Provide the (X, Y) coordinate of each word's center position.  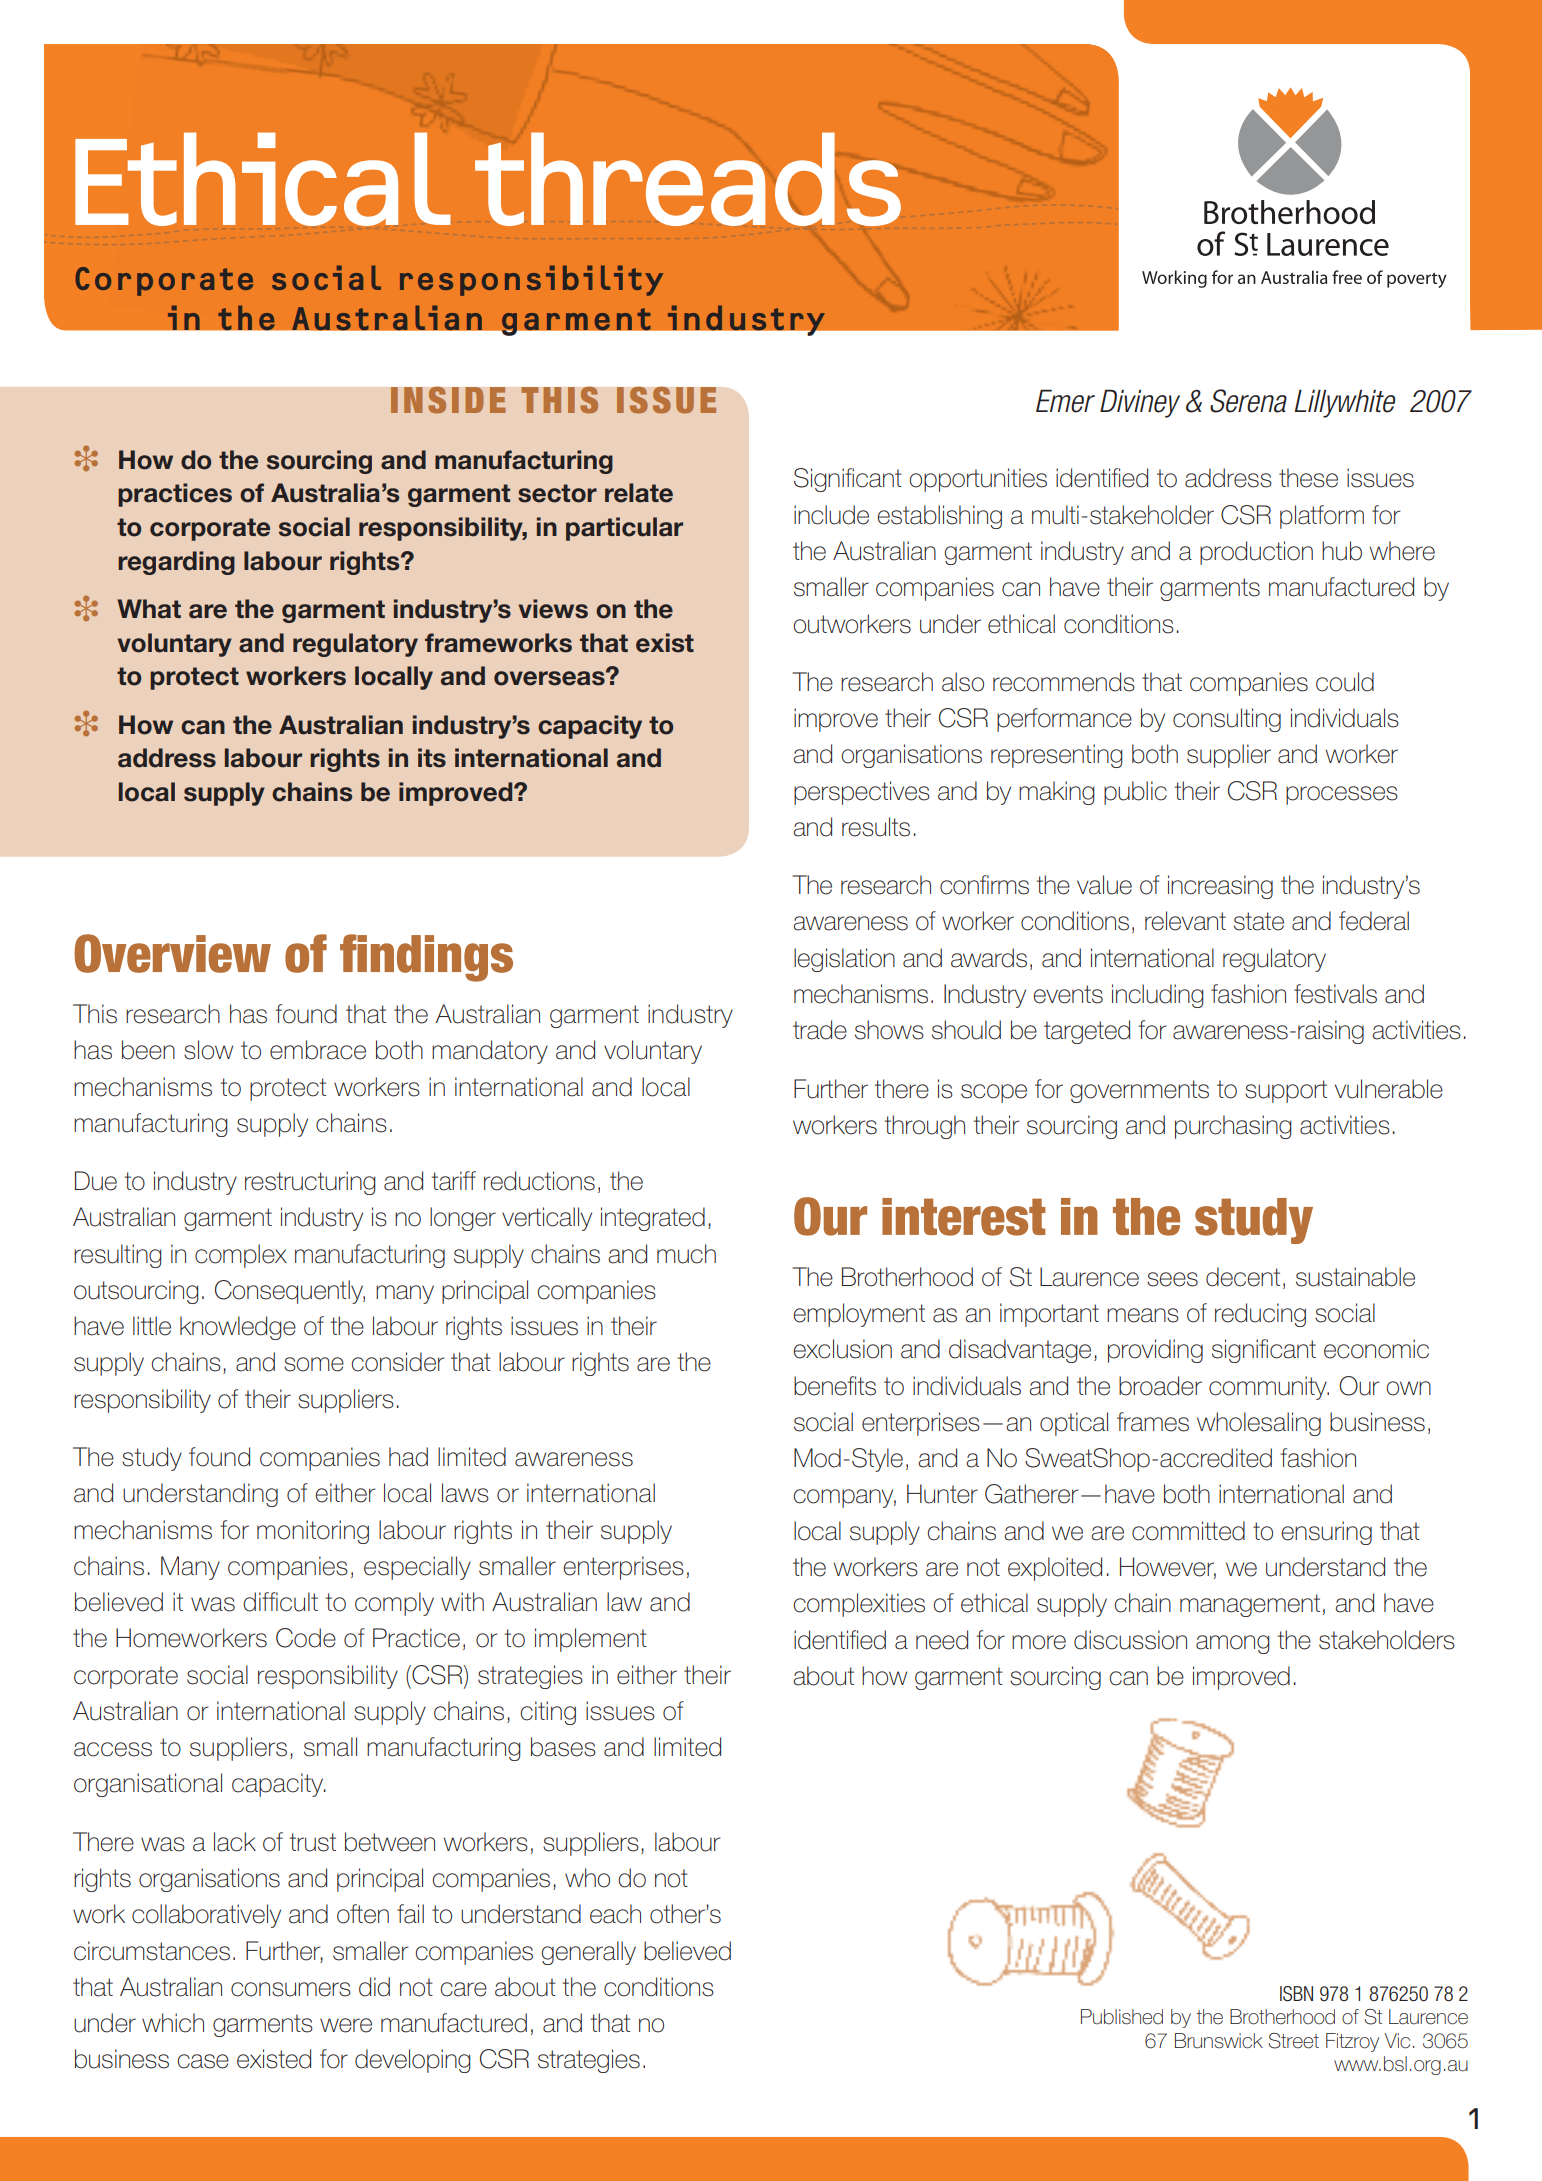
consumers (291, 1989)
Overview (172, 953)
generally (588, 1953)
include (831, 515)
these (1308, 478)
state (1259, 921)
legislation (844, 960)
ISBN (1296, 1994)
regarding (176, 563)
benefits (835, 1386)
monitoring (313, 1532)
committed (1188, 1531)
